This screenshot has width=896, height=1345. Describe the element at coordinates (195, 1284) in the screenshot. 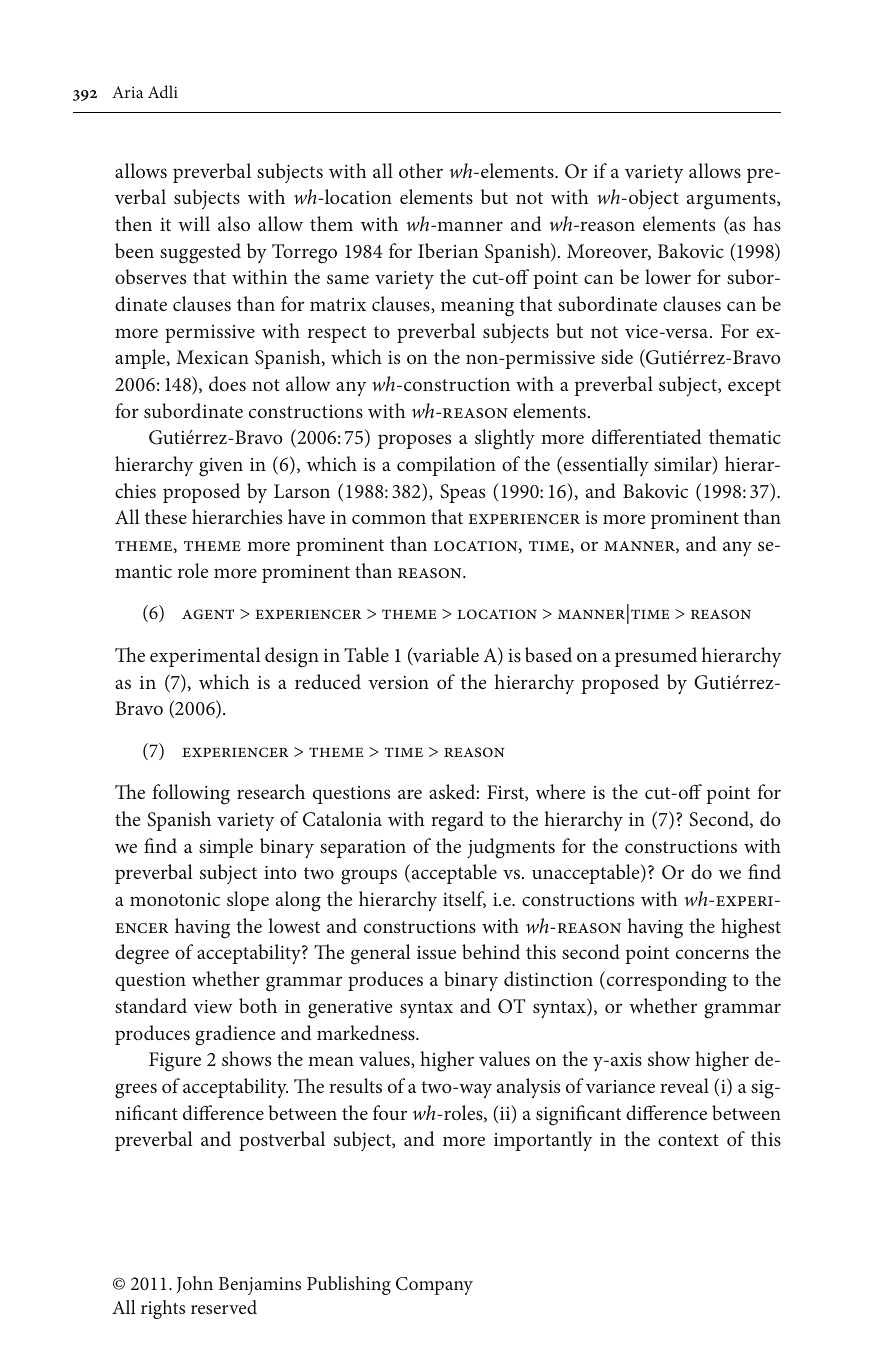

I see `John` at that location.
